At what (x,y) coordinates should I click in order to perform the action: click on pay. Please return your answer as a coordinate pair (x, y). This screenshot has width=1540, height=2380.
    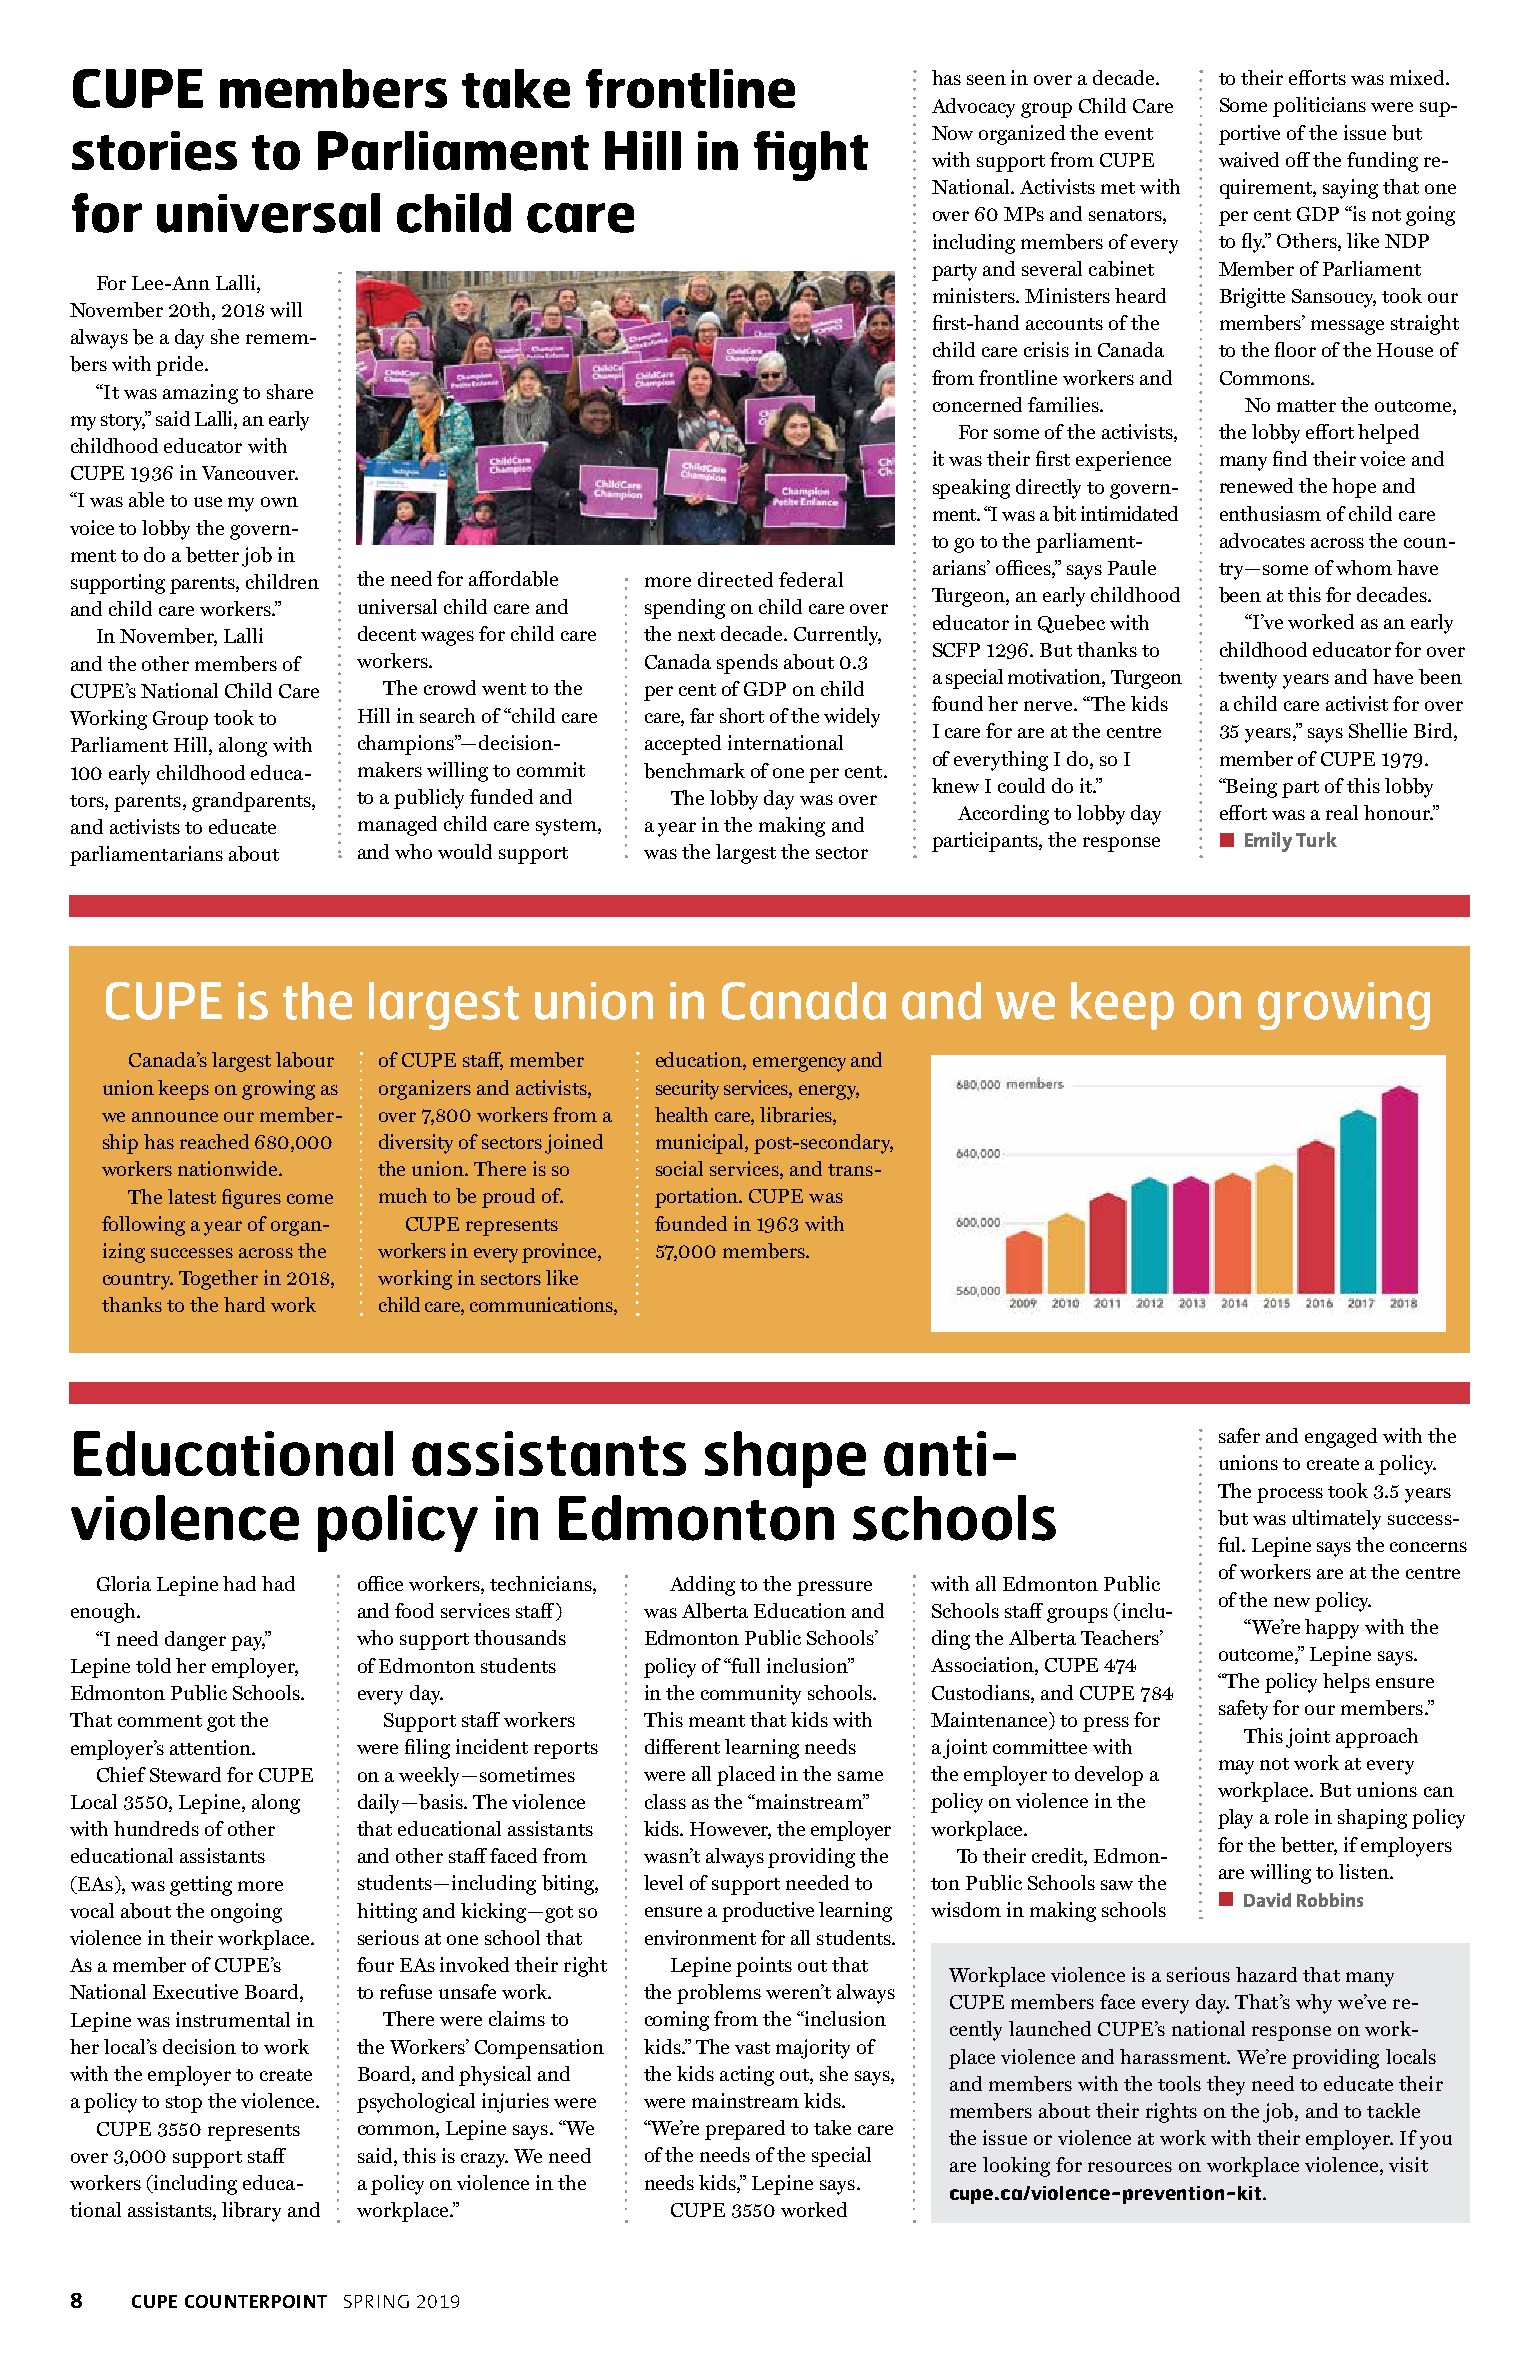
    Looking at the image, I should click on (248, 1643).
